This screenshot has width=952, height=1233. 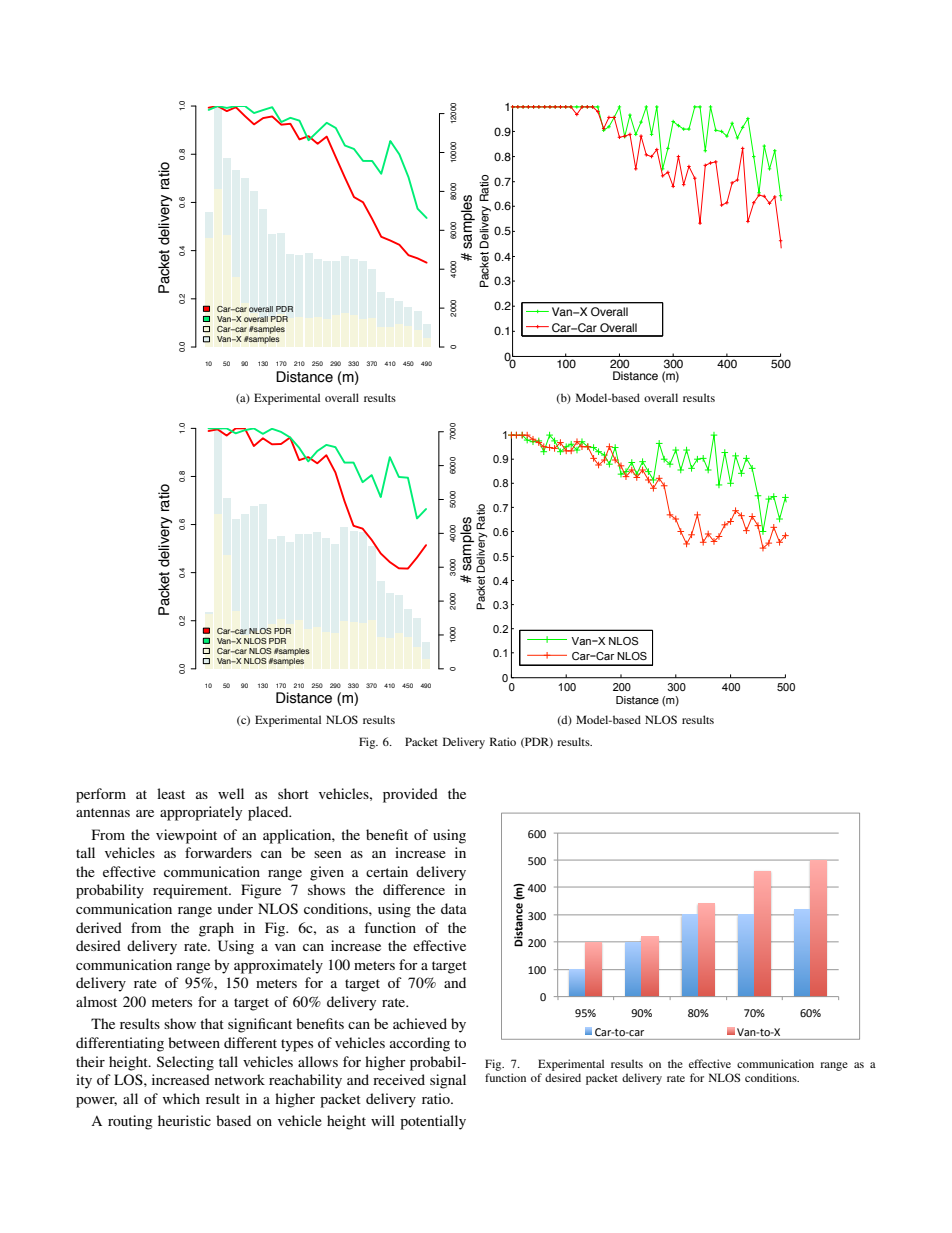 What do you see at coordinates (99, 927) in the screenshot?
I see `derived` at bounding box center [99, 927].
